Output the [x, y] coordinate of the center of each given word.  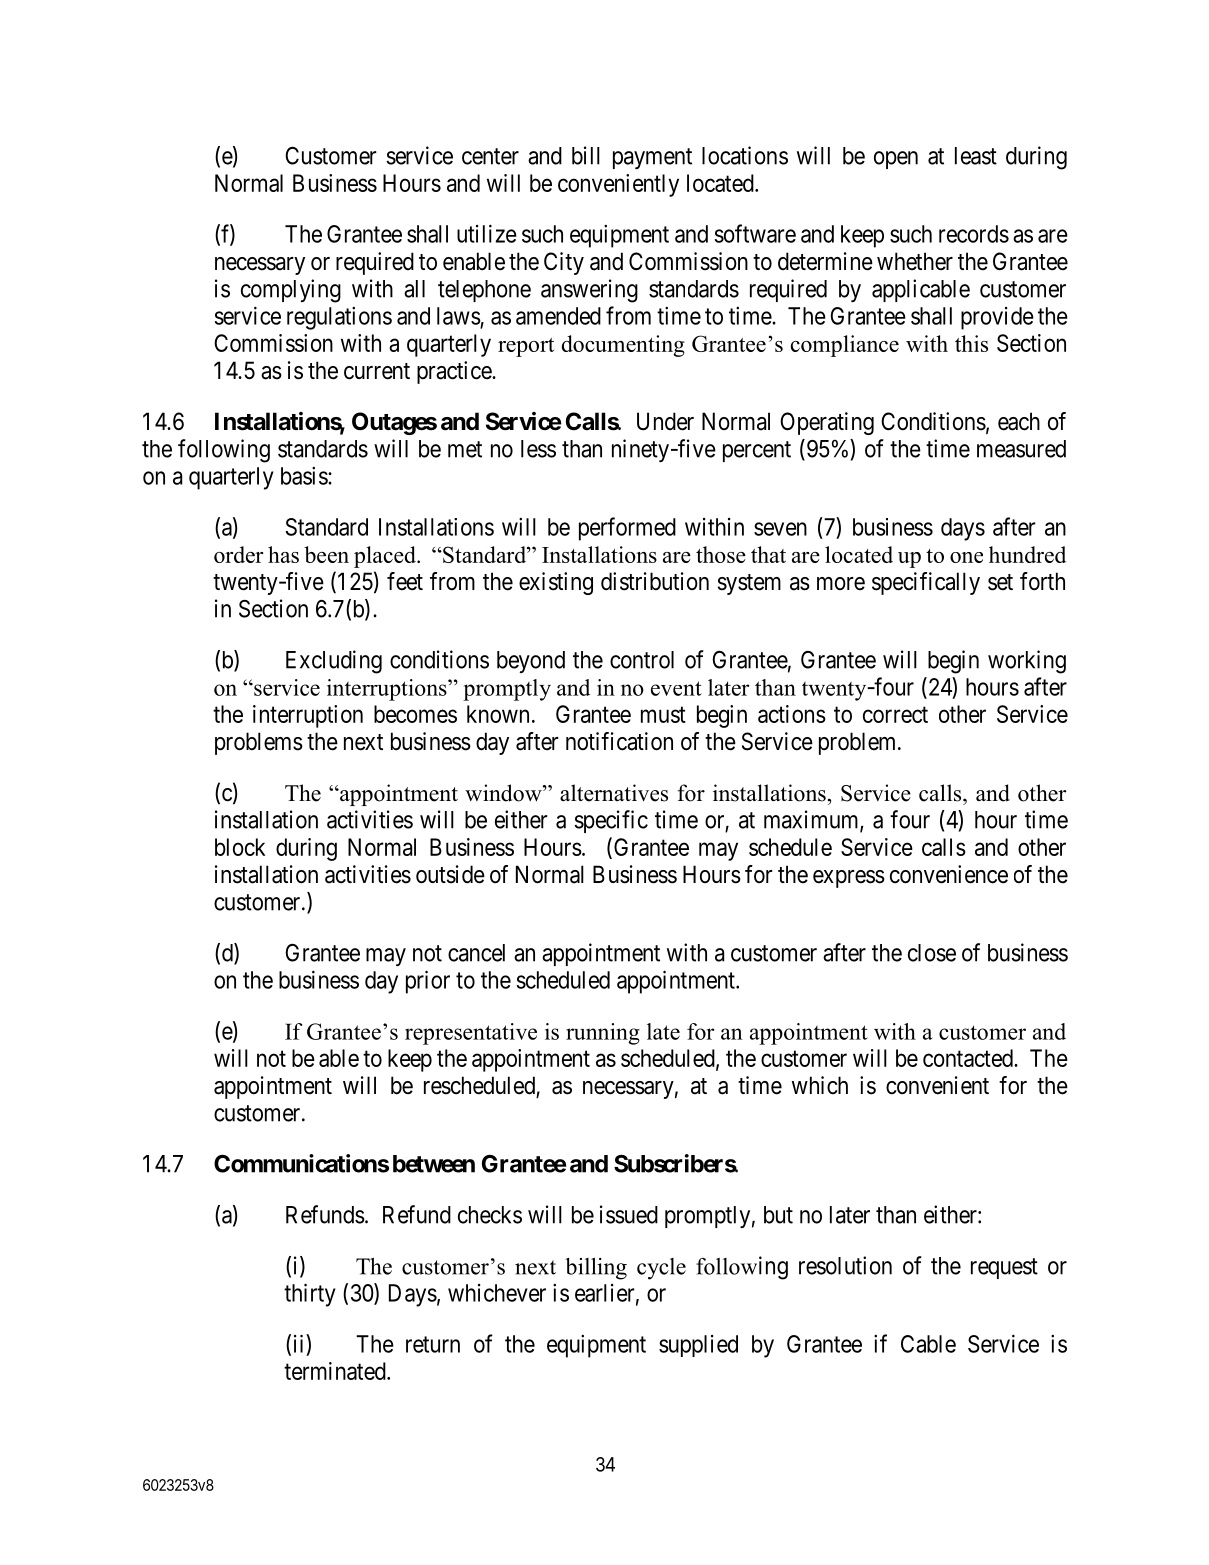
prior [428, 982]
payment [652, 158]
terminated [336, 1371]
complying [291, 291]
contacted [969, 1058]
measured [1021, 449]
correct [895, 715]
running [603, 1034]
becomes [415, 714]
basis [305, 476]
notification [619, 741]
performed [627, 529]
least [976, 156]
